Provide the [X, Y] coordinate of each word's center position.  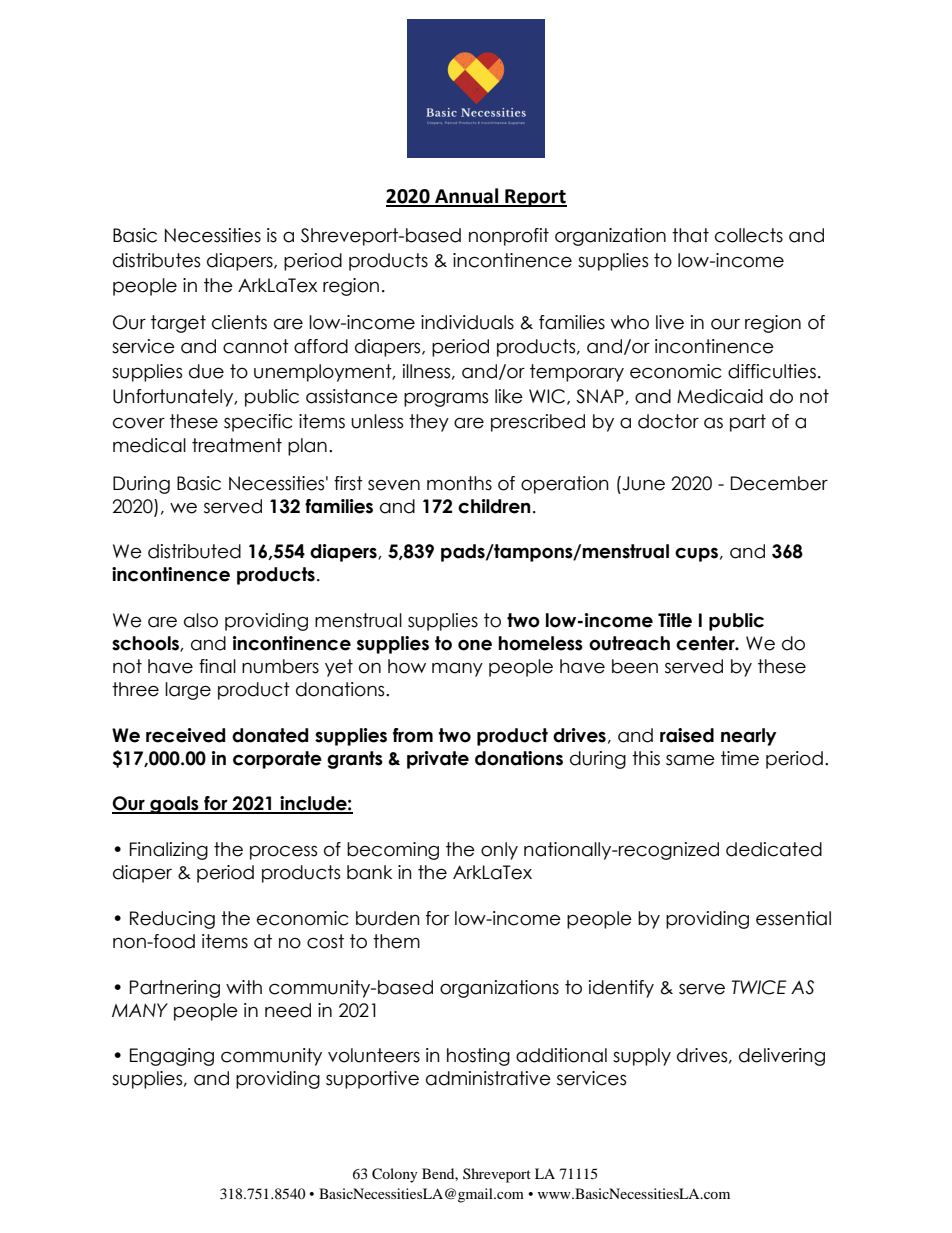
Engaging [172, 1057]
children [494, 506]
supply [642, 1057]
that [690, 235]
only [499, 851]
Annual [467, 197]
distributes [156, 260]
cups [696, 554]
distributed [194, 551]
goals [174, 805]
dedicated [774, 849]
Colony [395, 1175]
